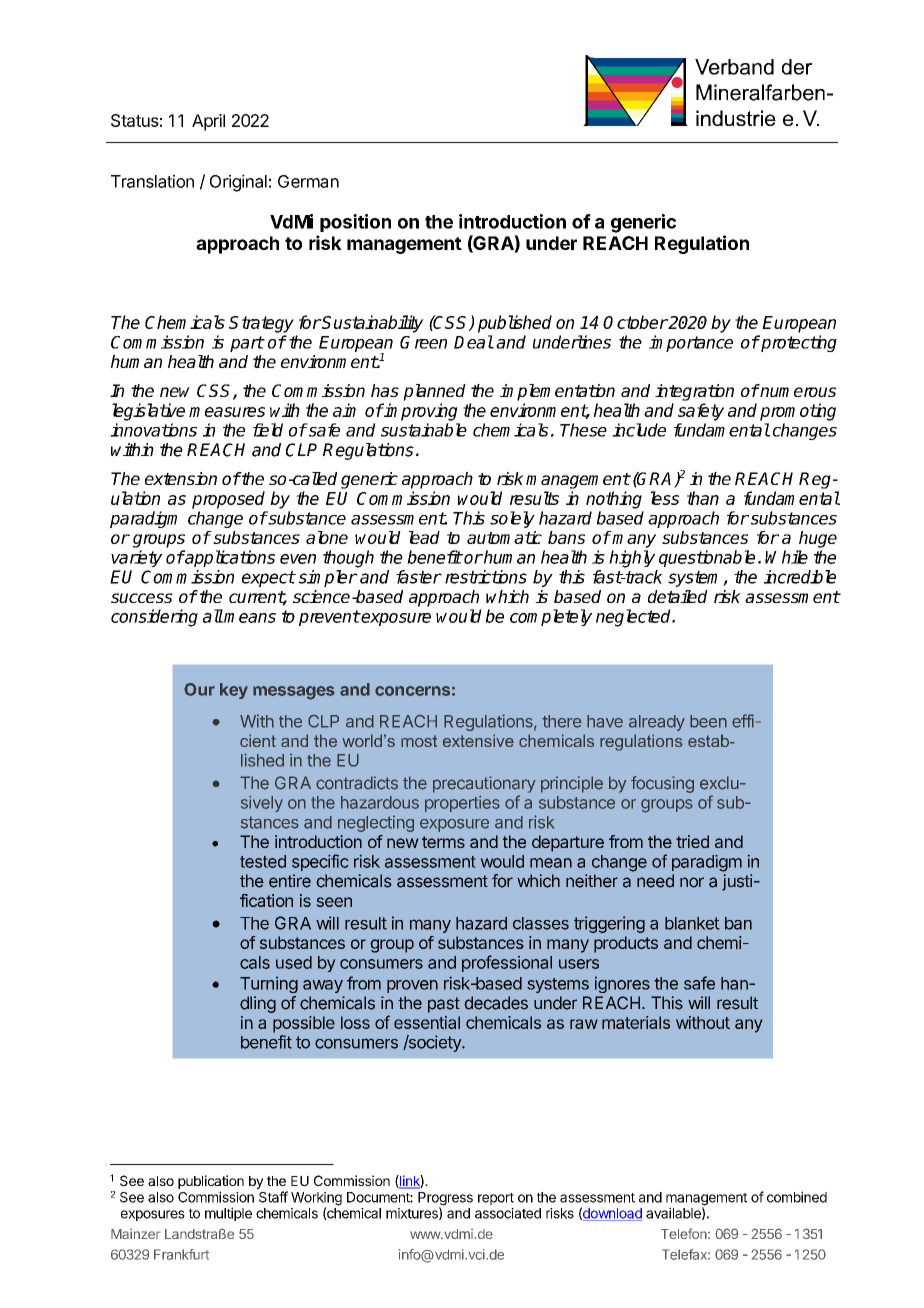  I want to click on position, so click(355, 223).
